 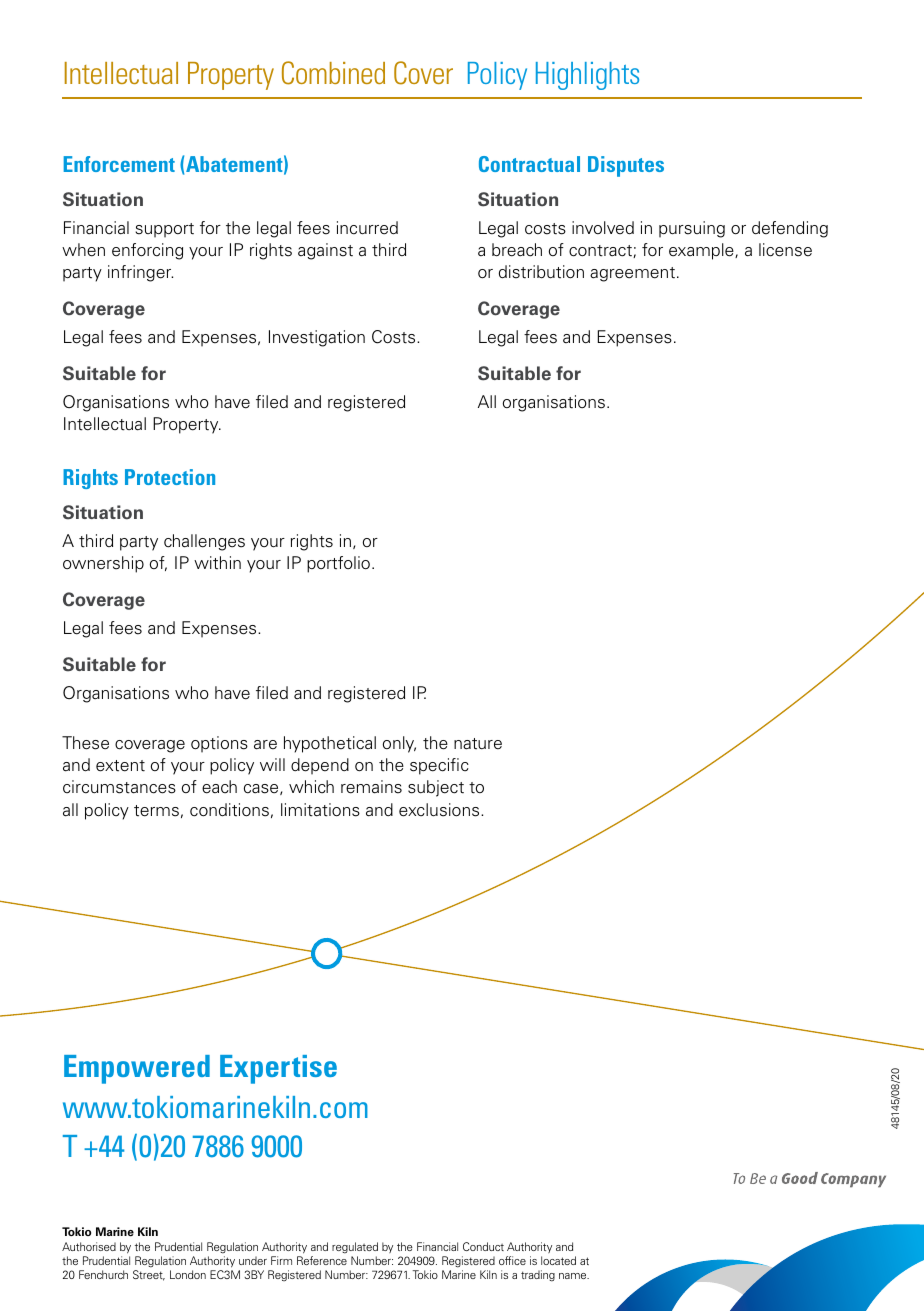 What do you see at coordinates (333, 73) in the page?
I see `Combined` at bounding box center [333, 73].
